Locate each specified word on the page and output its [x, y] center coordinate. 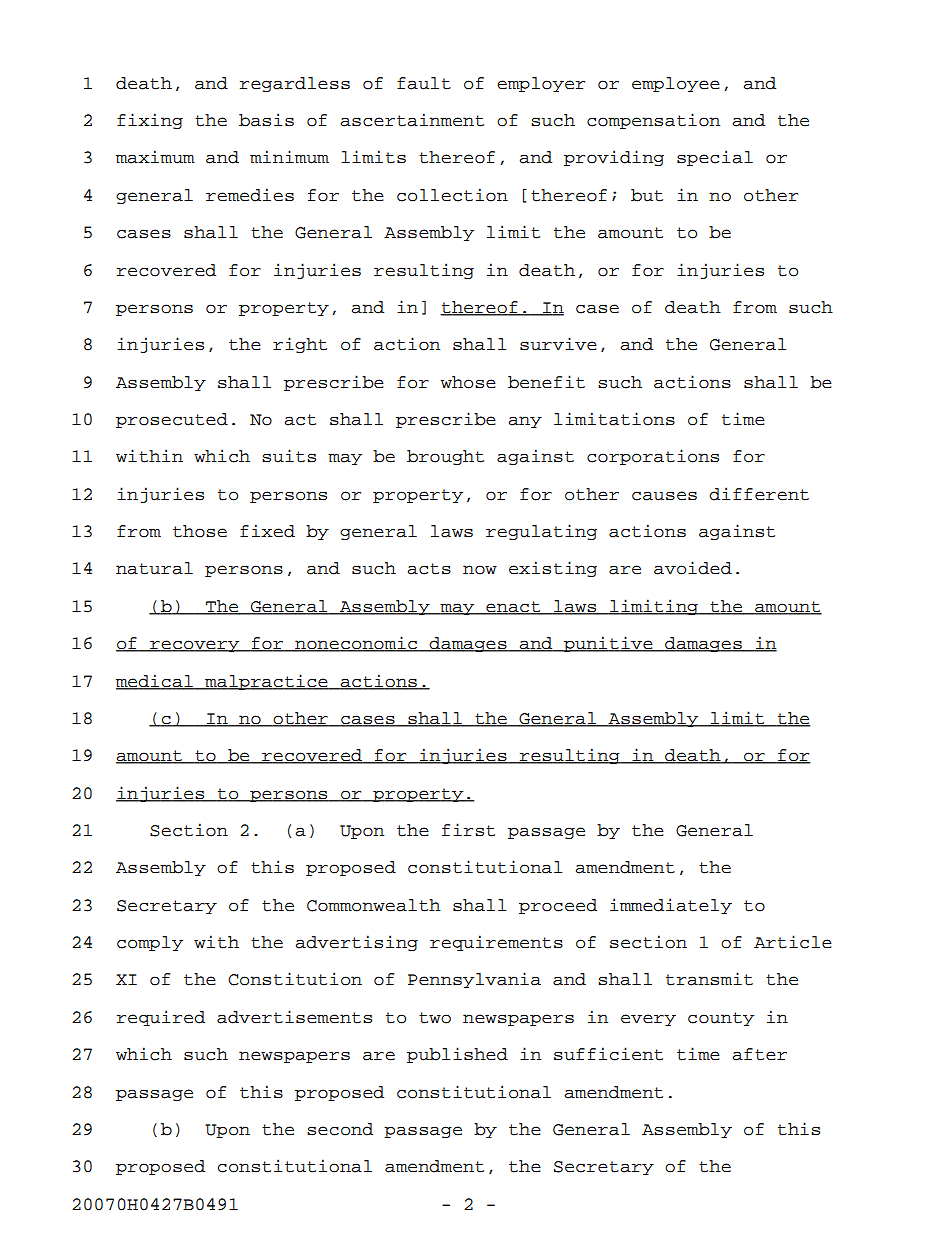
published [457, 1055]
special [715, 158]
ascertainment [412, 120]
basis [266, 120]
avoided [693, 568]
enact [513, 608]
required [161, 1018]
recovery [195, 646]
